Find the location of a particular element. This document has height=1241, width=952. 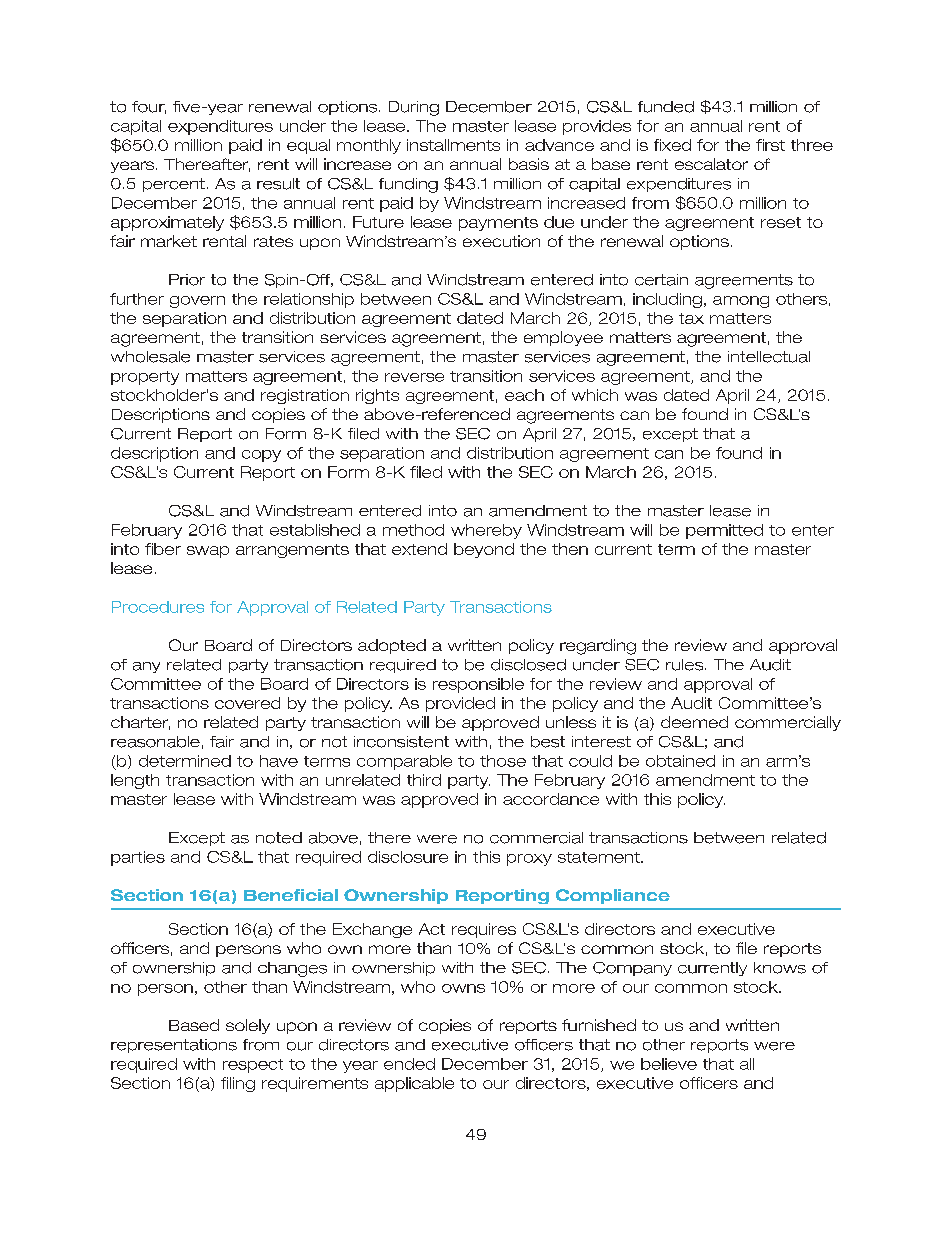

respect is located at coordinates (253, 1066).
